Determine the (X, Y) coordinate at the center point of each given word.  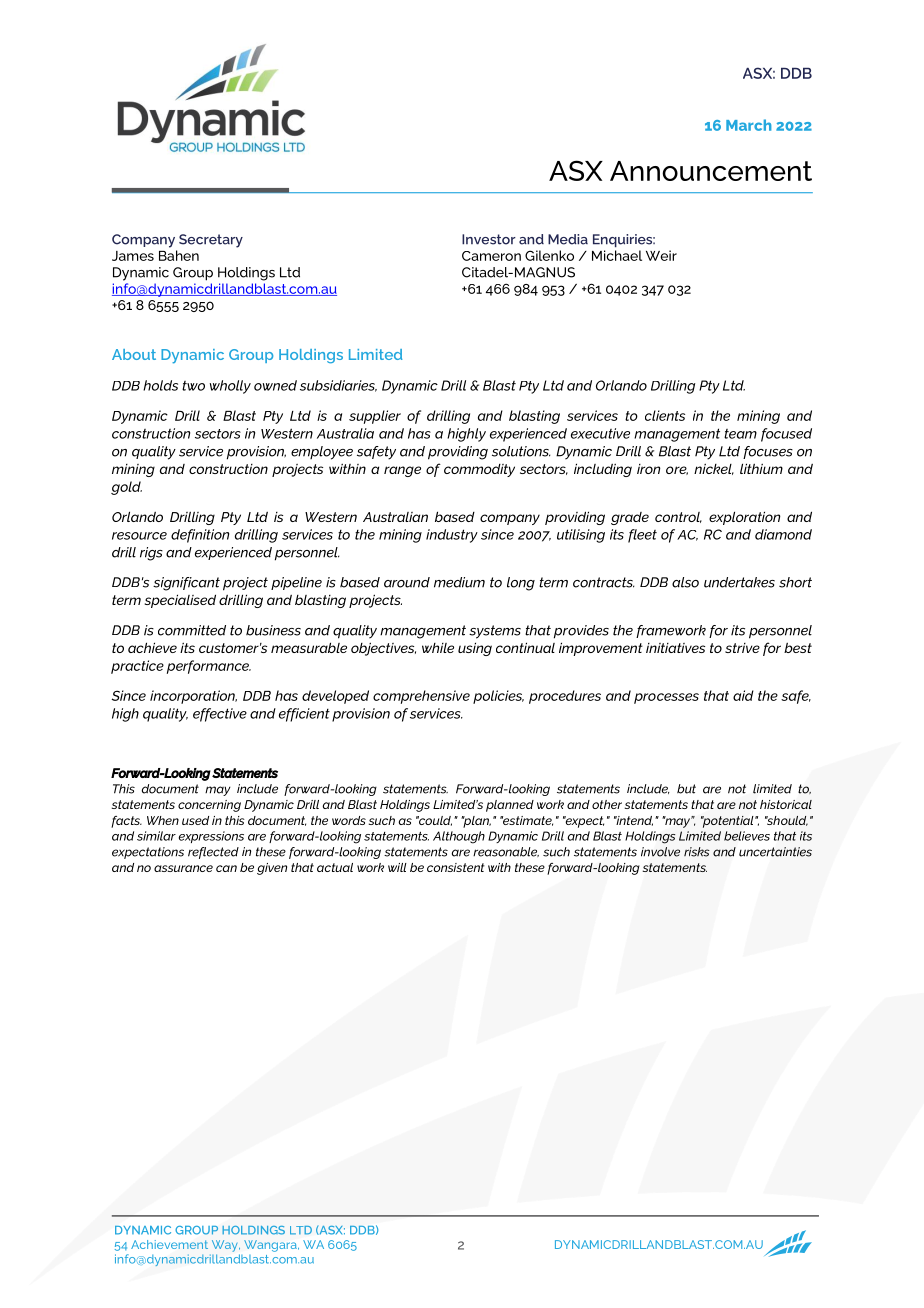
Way (226, 1246)
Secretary (211, 241)
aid (743, 695)
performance (209, 667)
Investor (489, 239)
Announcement (711, 171)
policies (498, 697)
